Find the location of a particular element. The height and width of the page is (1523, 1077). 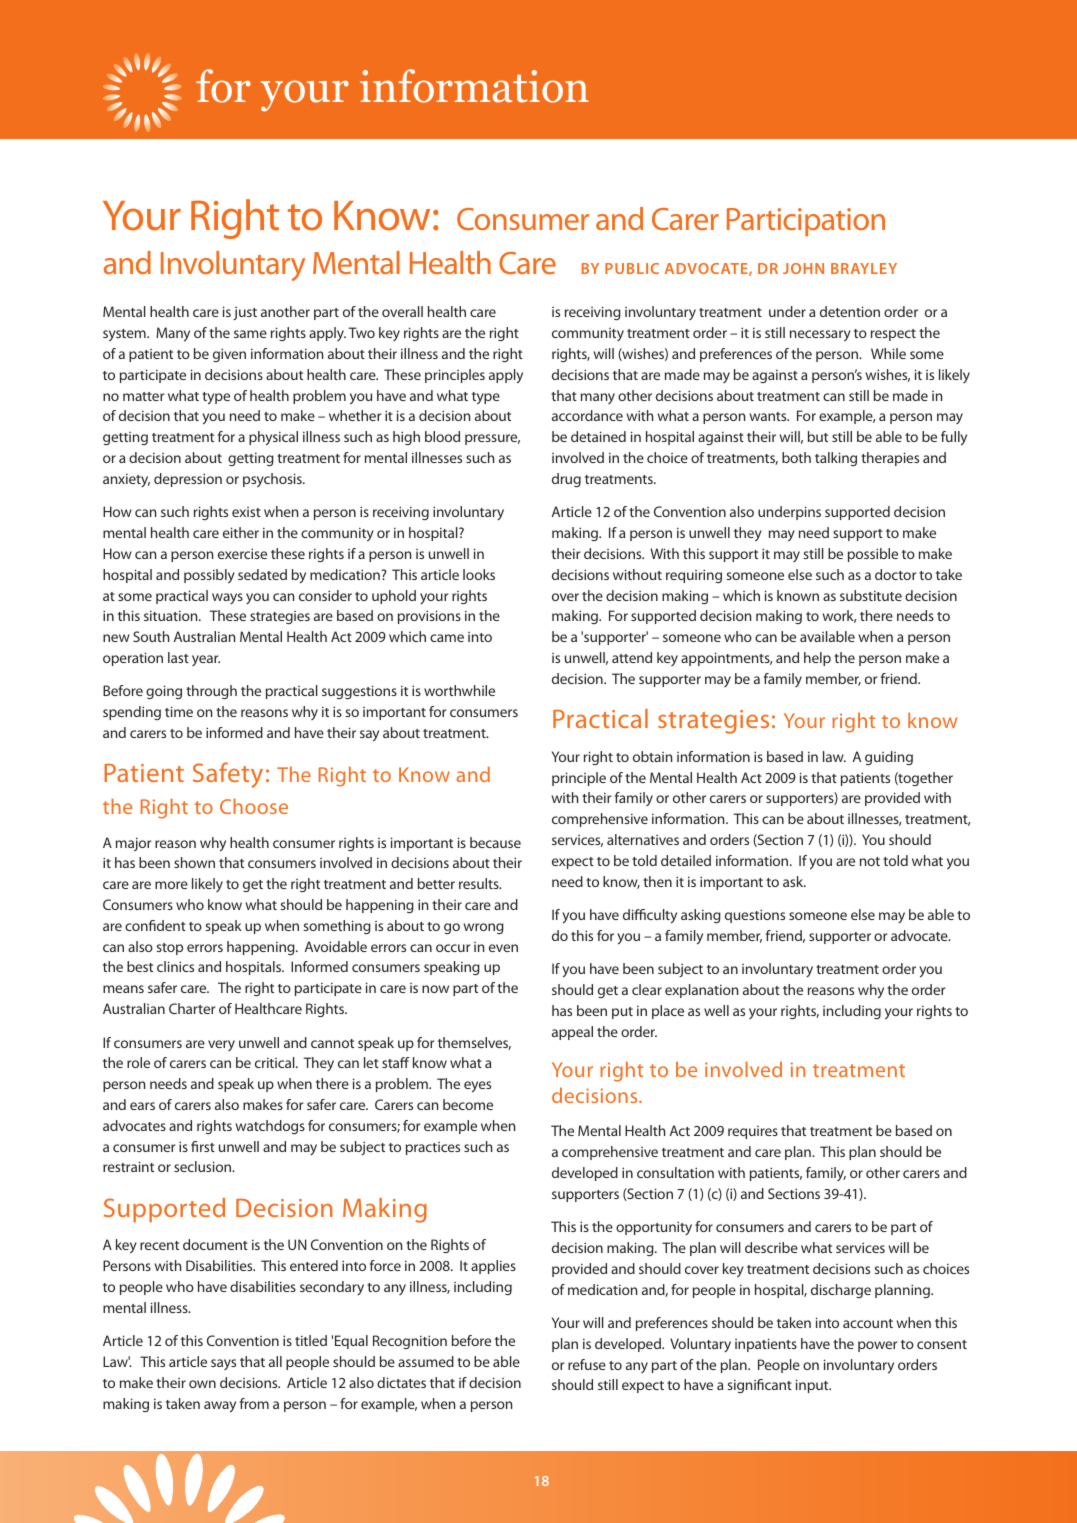

questions is located at coordinates (755, 916).
